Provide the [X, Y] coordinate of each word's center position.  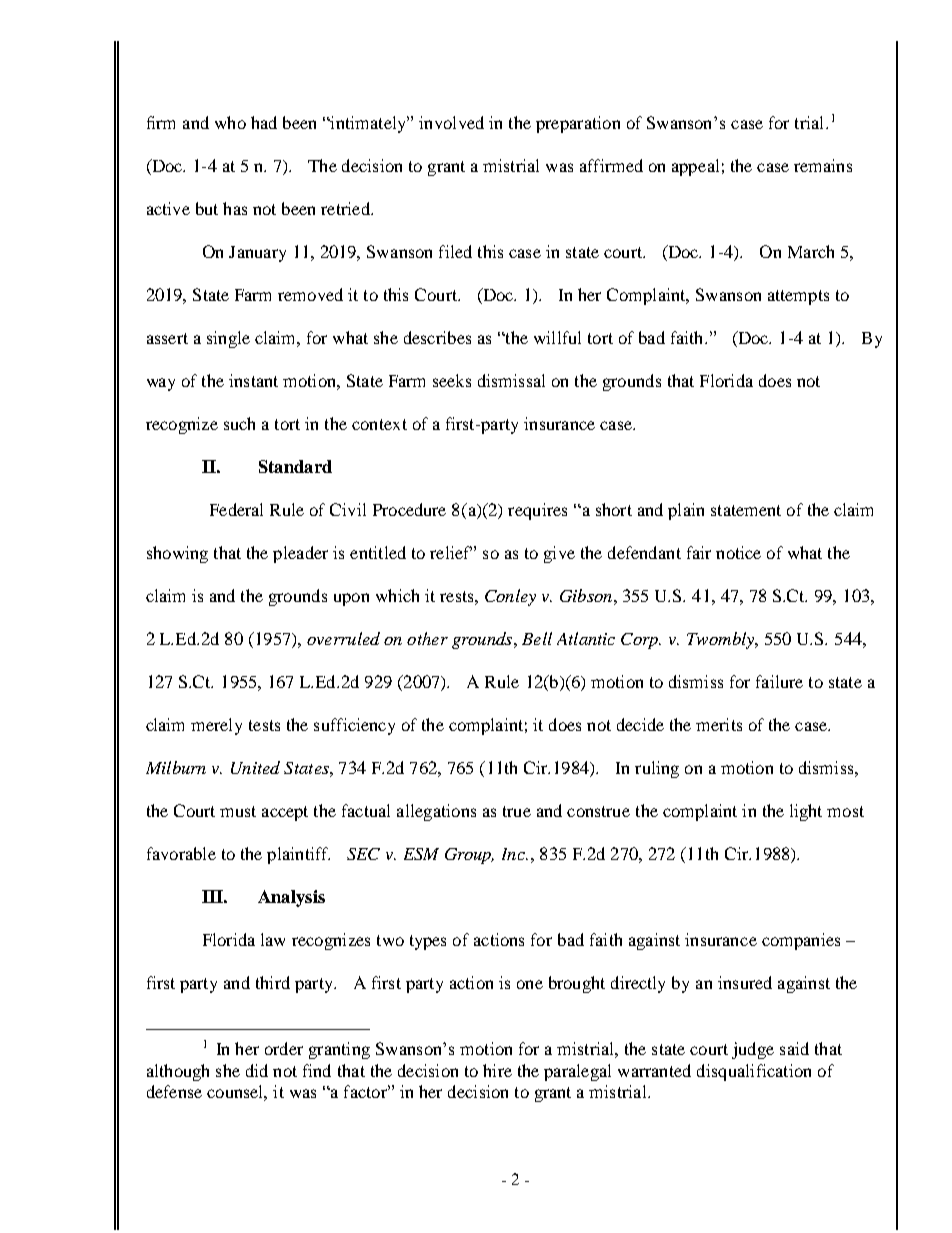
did [257, 1070]
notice [738, 552]
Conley [510, 597]
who [230, 122]
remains [823, 165]
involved [451, 122]
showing [177, 554]
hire [497, 1070]
